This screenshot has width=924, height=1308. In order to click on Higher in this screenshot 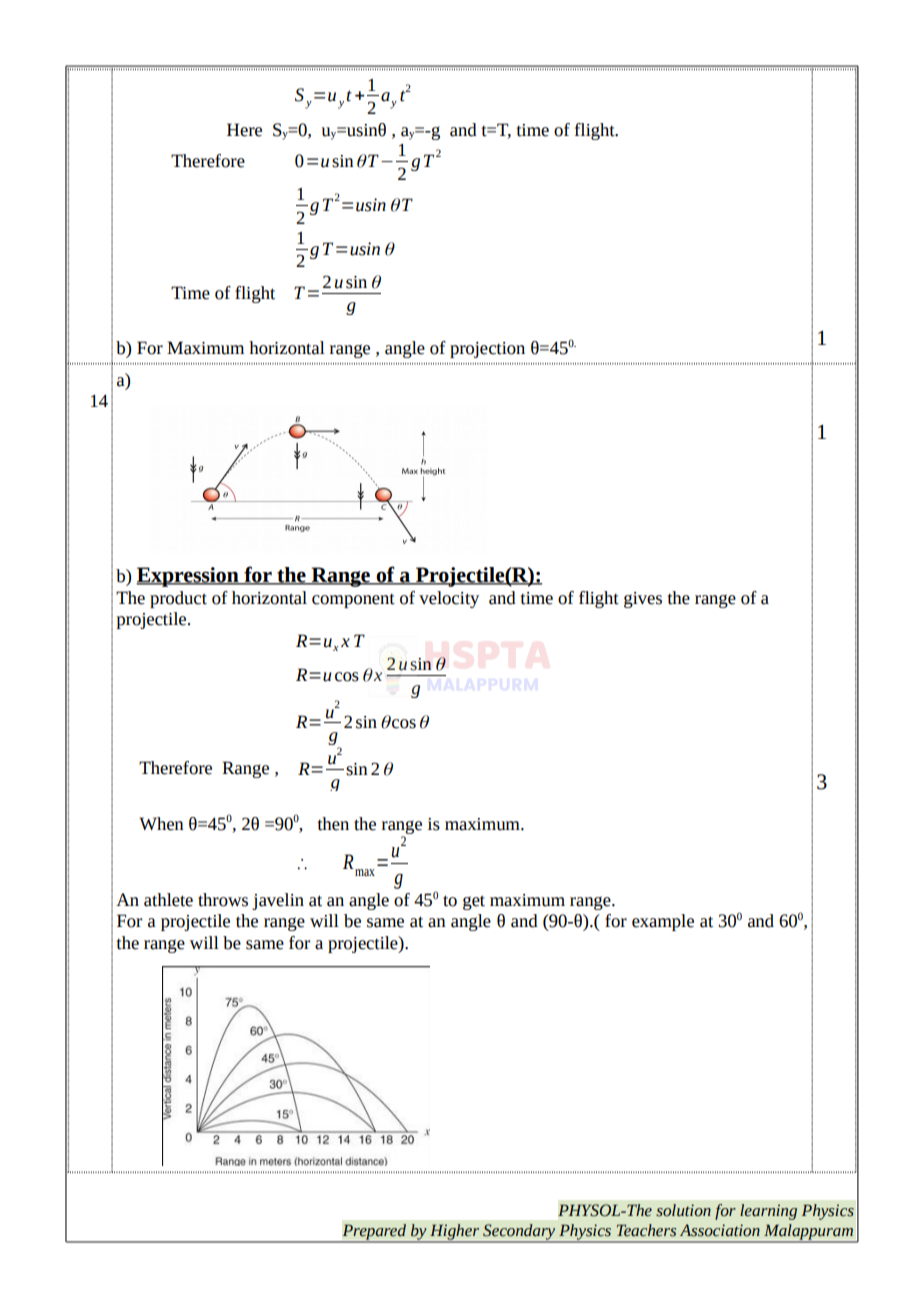, I will do `click(455, 1233)`.
